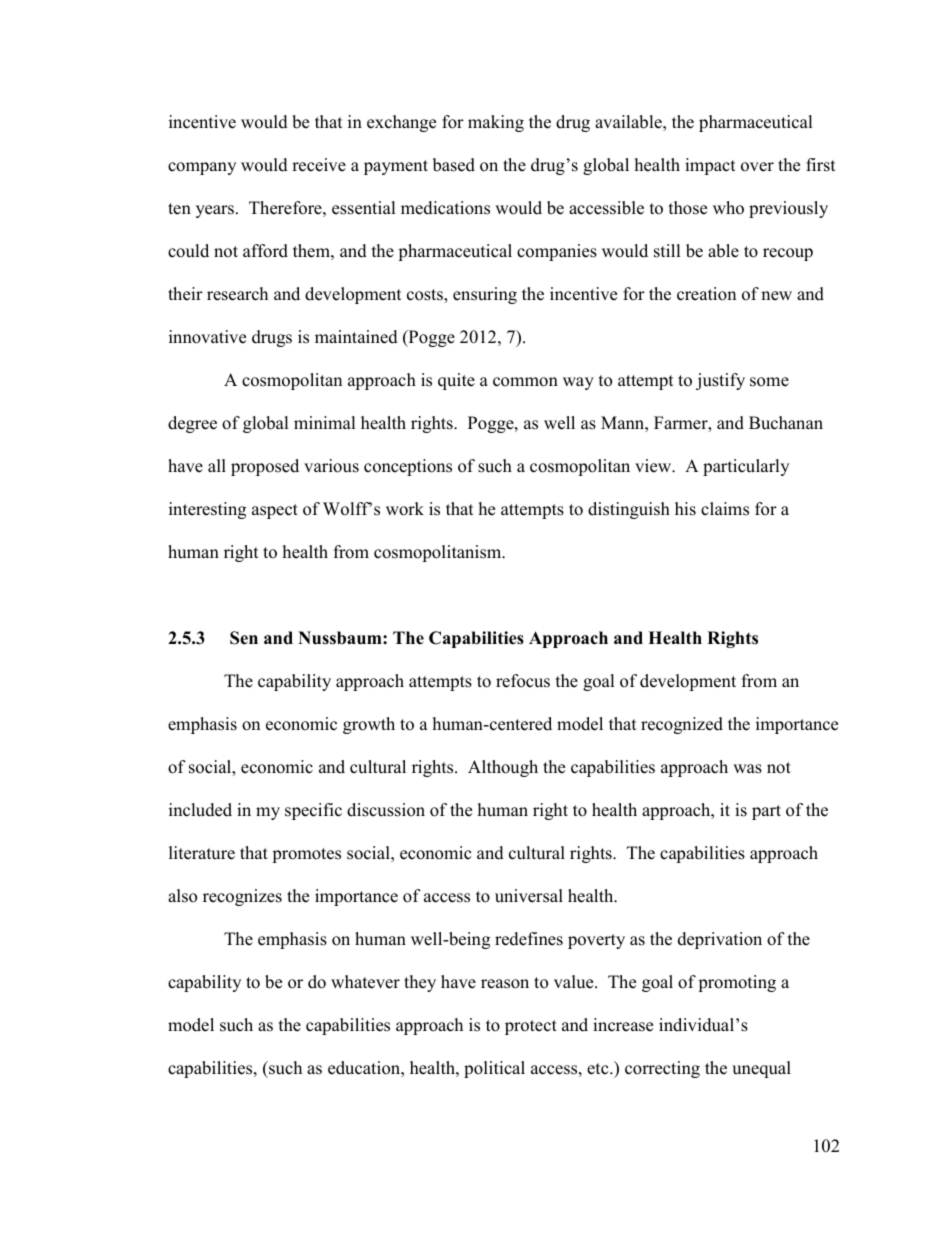 The width and height of the document is (952, 1233). What do you see at coordinates (365, 982) in the document?
I see `whatever` at bounding box center [365, 982].
